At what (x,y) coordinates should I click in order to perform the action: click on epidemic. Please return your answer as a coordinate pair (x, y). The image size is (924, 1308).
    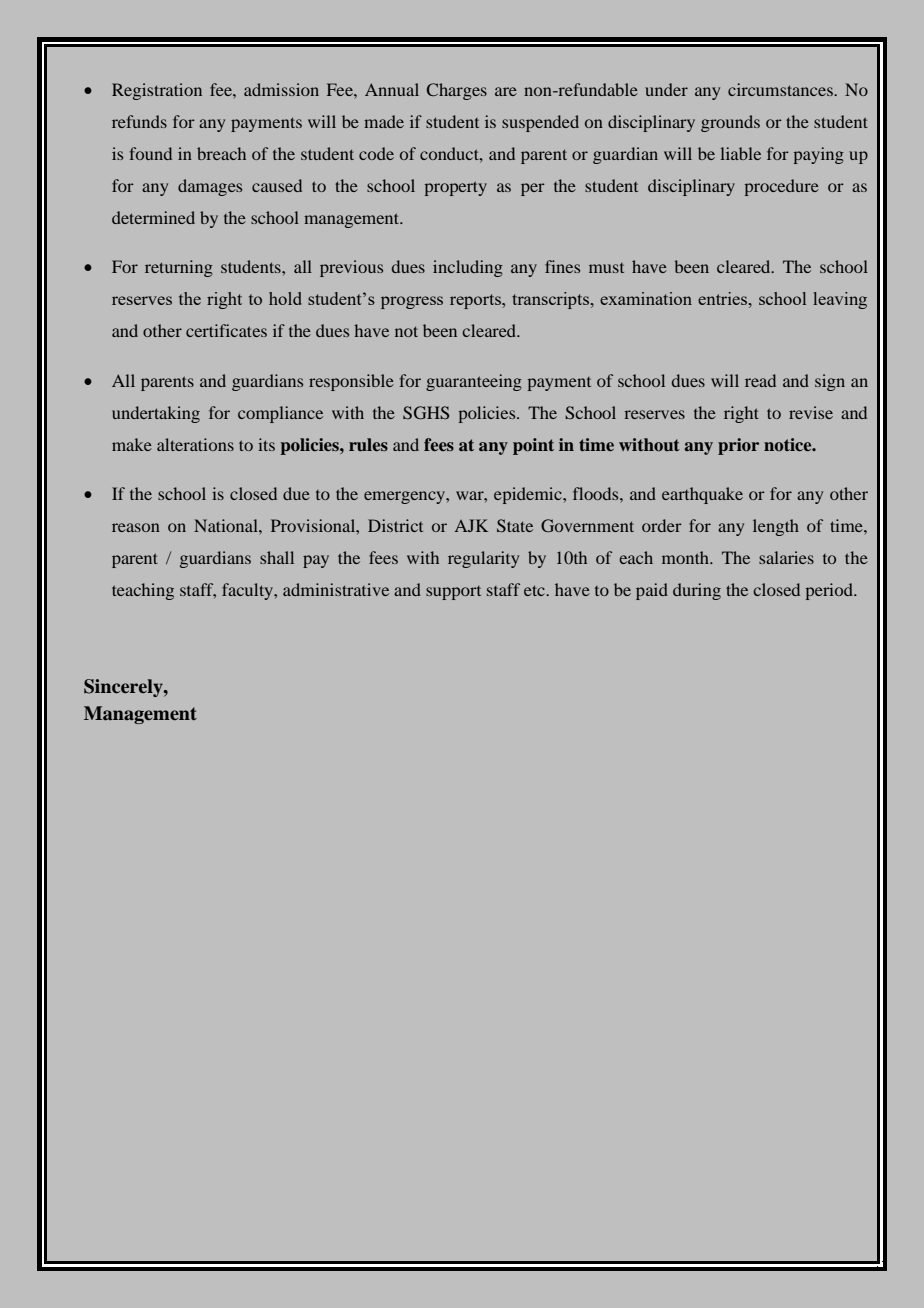
    Looking at the image, I should click on (529, 495).
